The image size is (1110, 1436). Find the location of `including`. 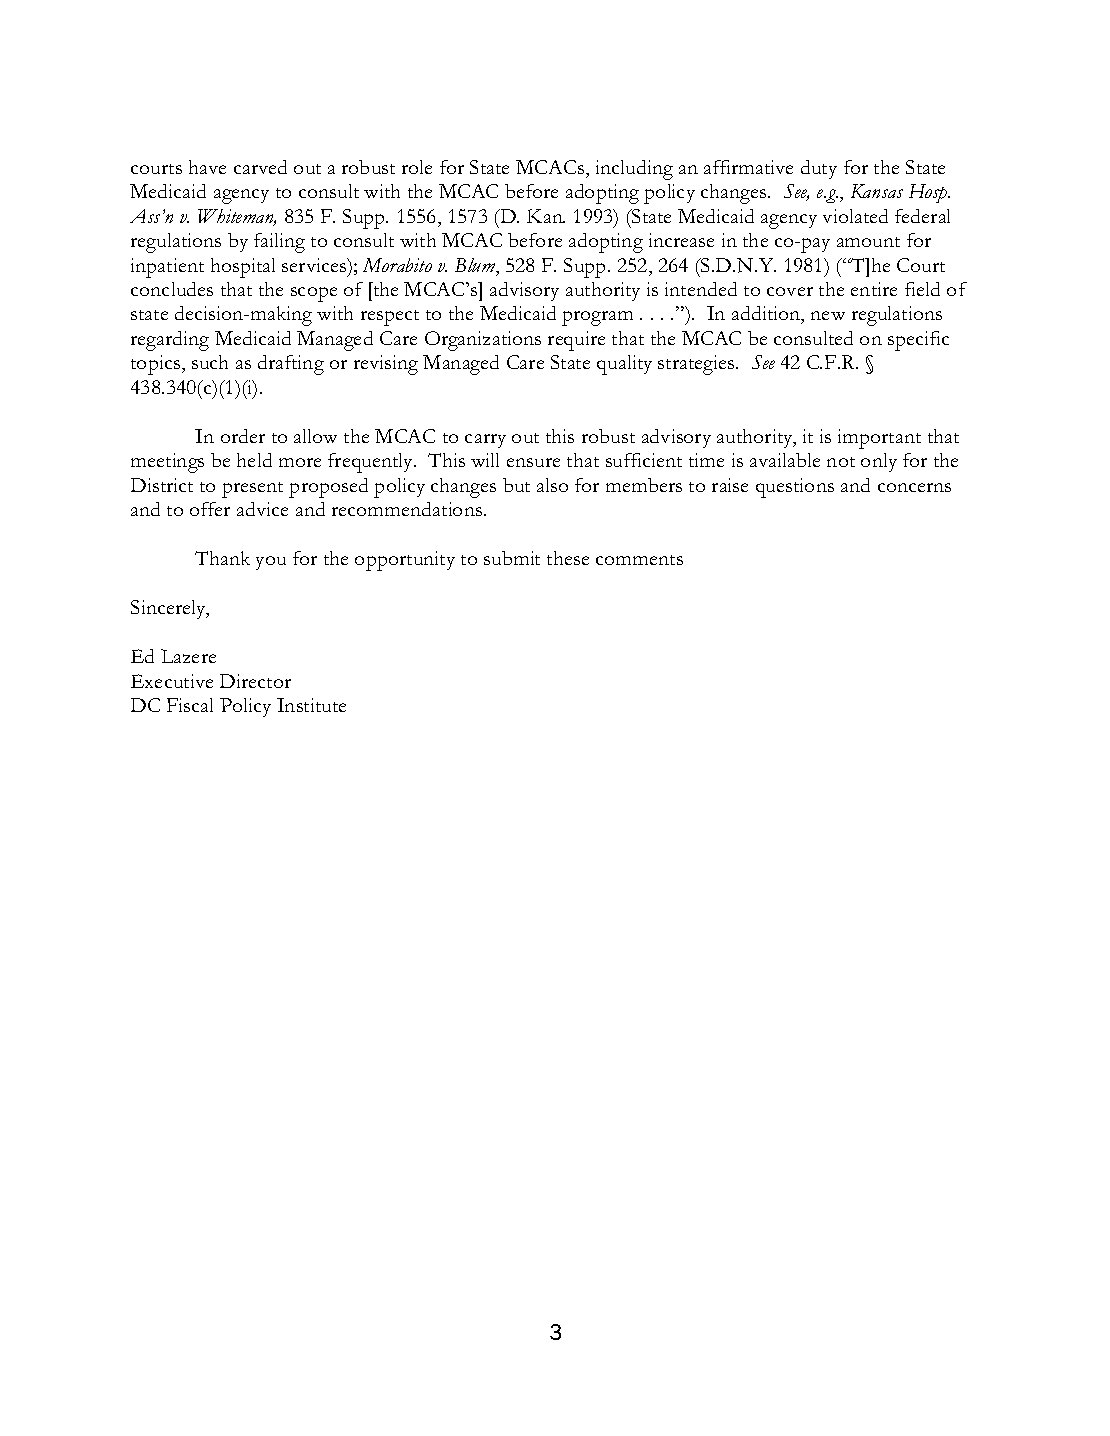

including is located at coordinates (634, 170).
